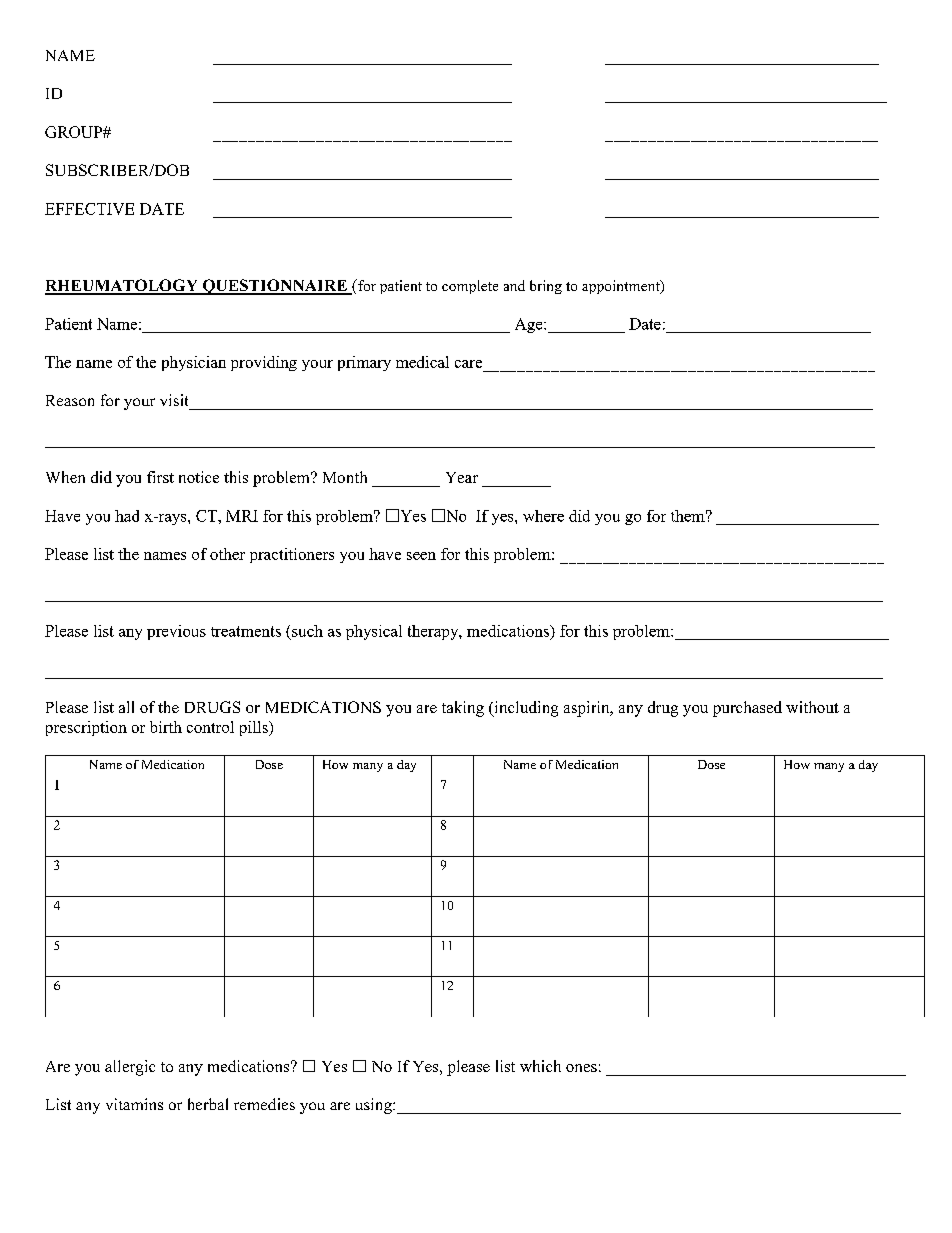 The height and width of the document is (1233, 952). Describe the element at coordinates (747, 709) in the document. I see `purchased` at that location.
